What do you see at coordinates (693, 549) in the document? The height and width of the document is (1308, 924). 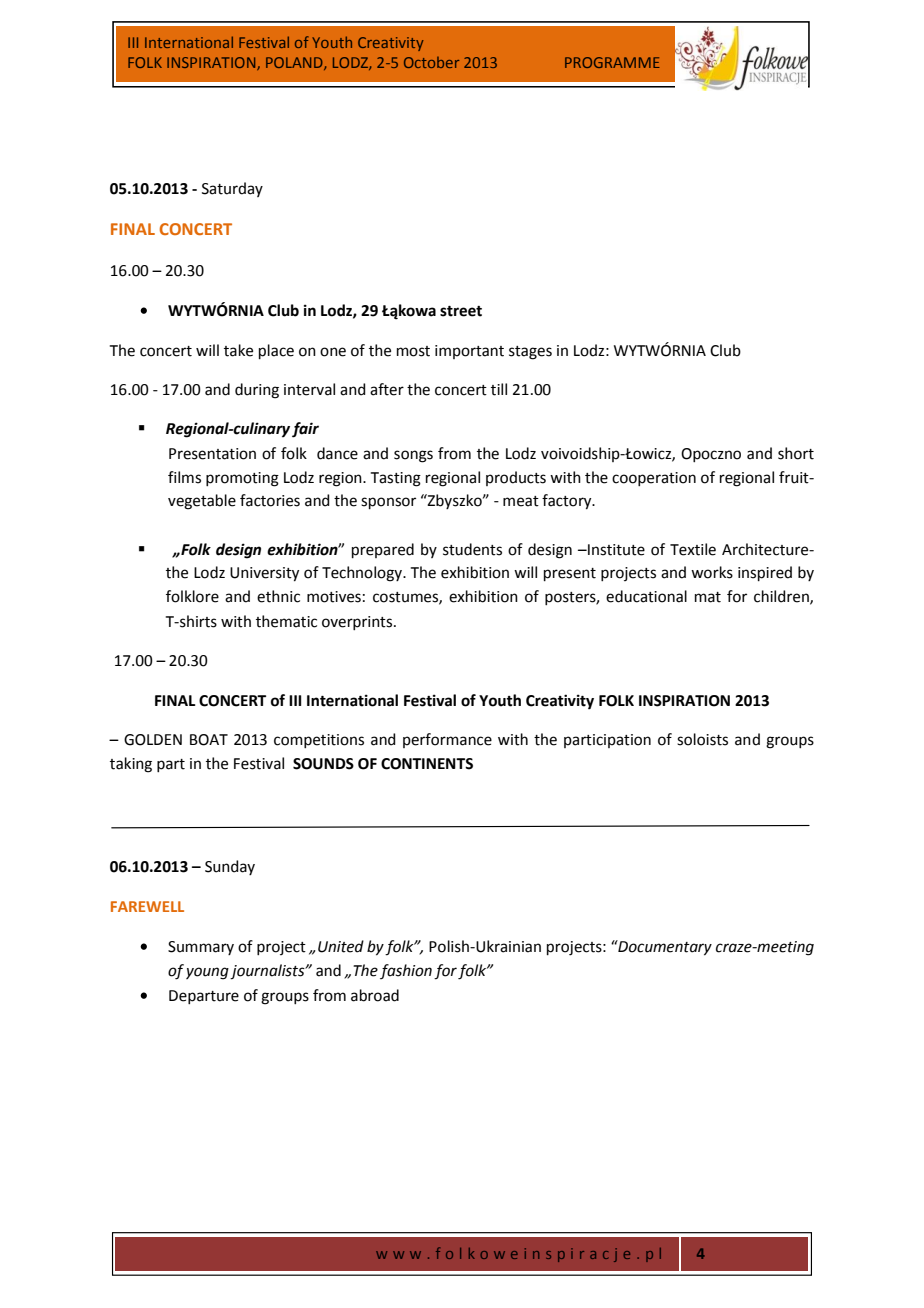 I see `Textile` at bounding box center [693, 549].
